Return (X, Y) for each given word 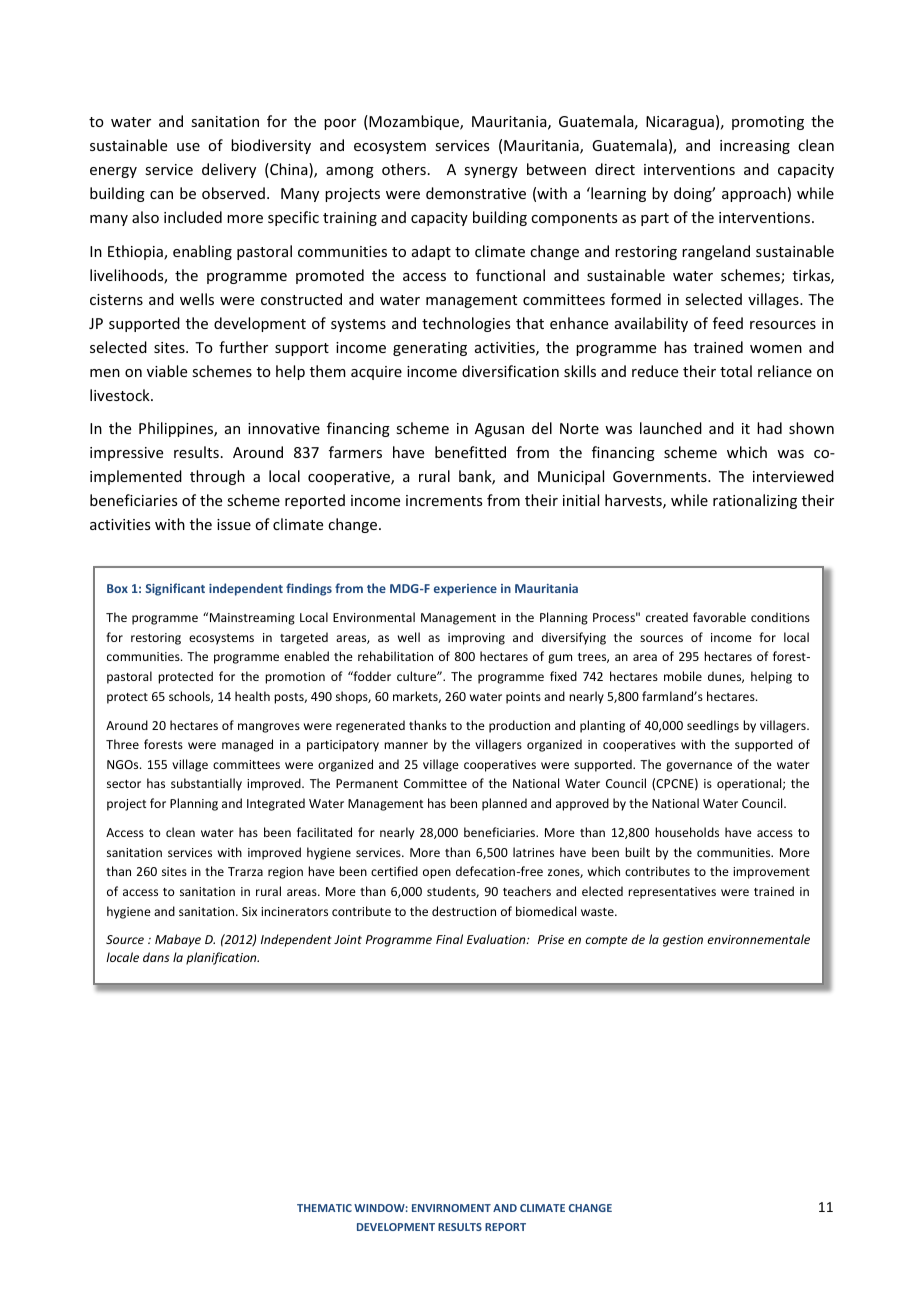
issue (234, 524)
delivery (229, 170)
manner (406, 745)
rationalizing (755, 501)
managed (247, 745)
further (243, 347)
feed (728, 323)
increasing (755, 147)
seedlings (713, 726)
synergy (491, 172)
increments (444, 500)
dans (156, 957)
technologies (466, 324)
